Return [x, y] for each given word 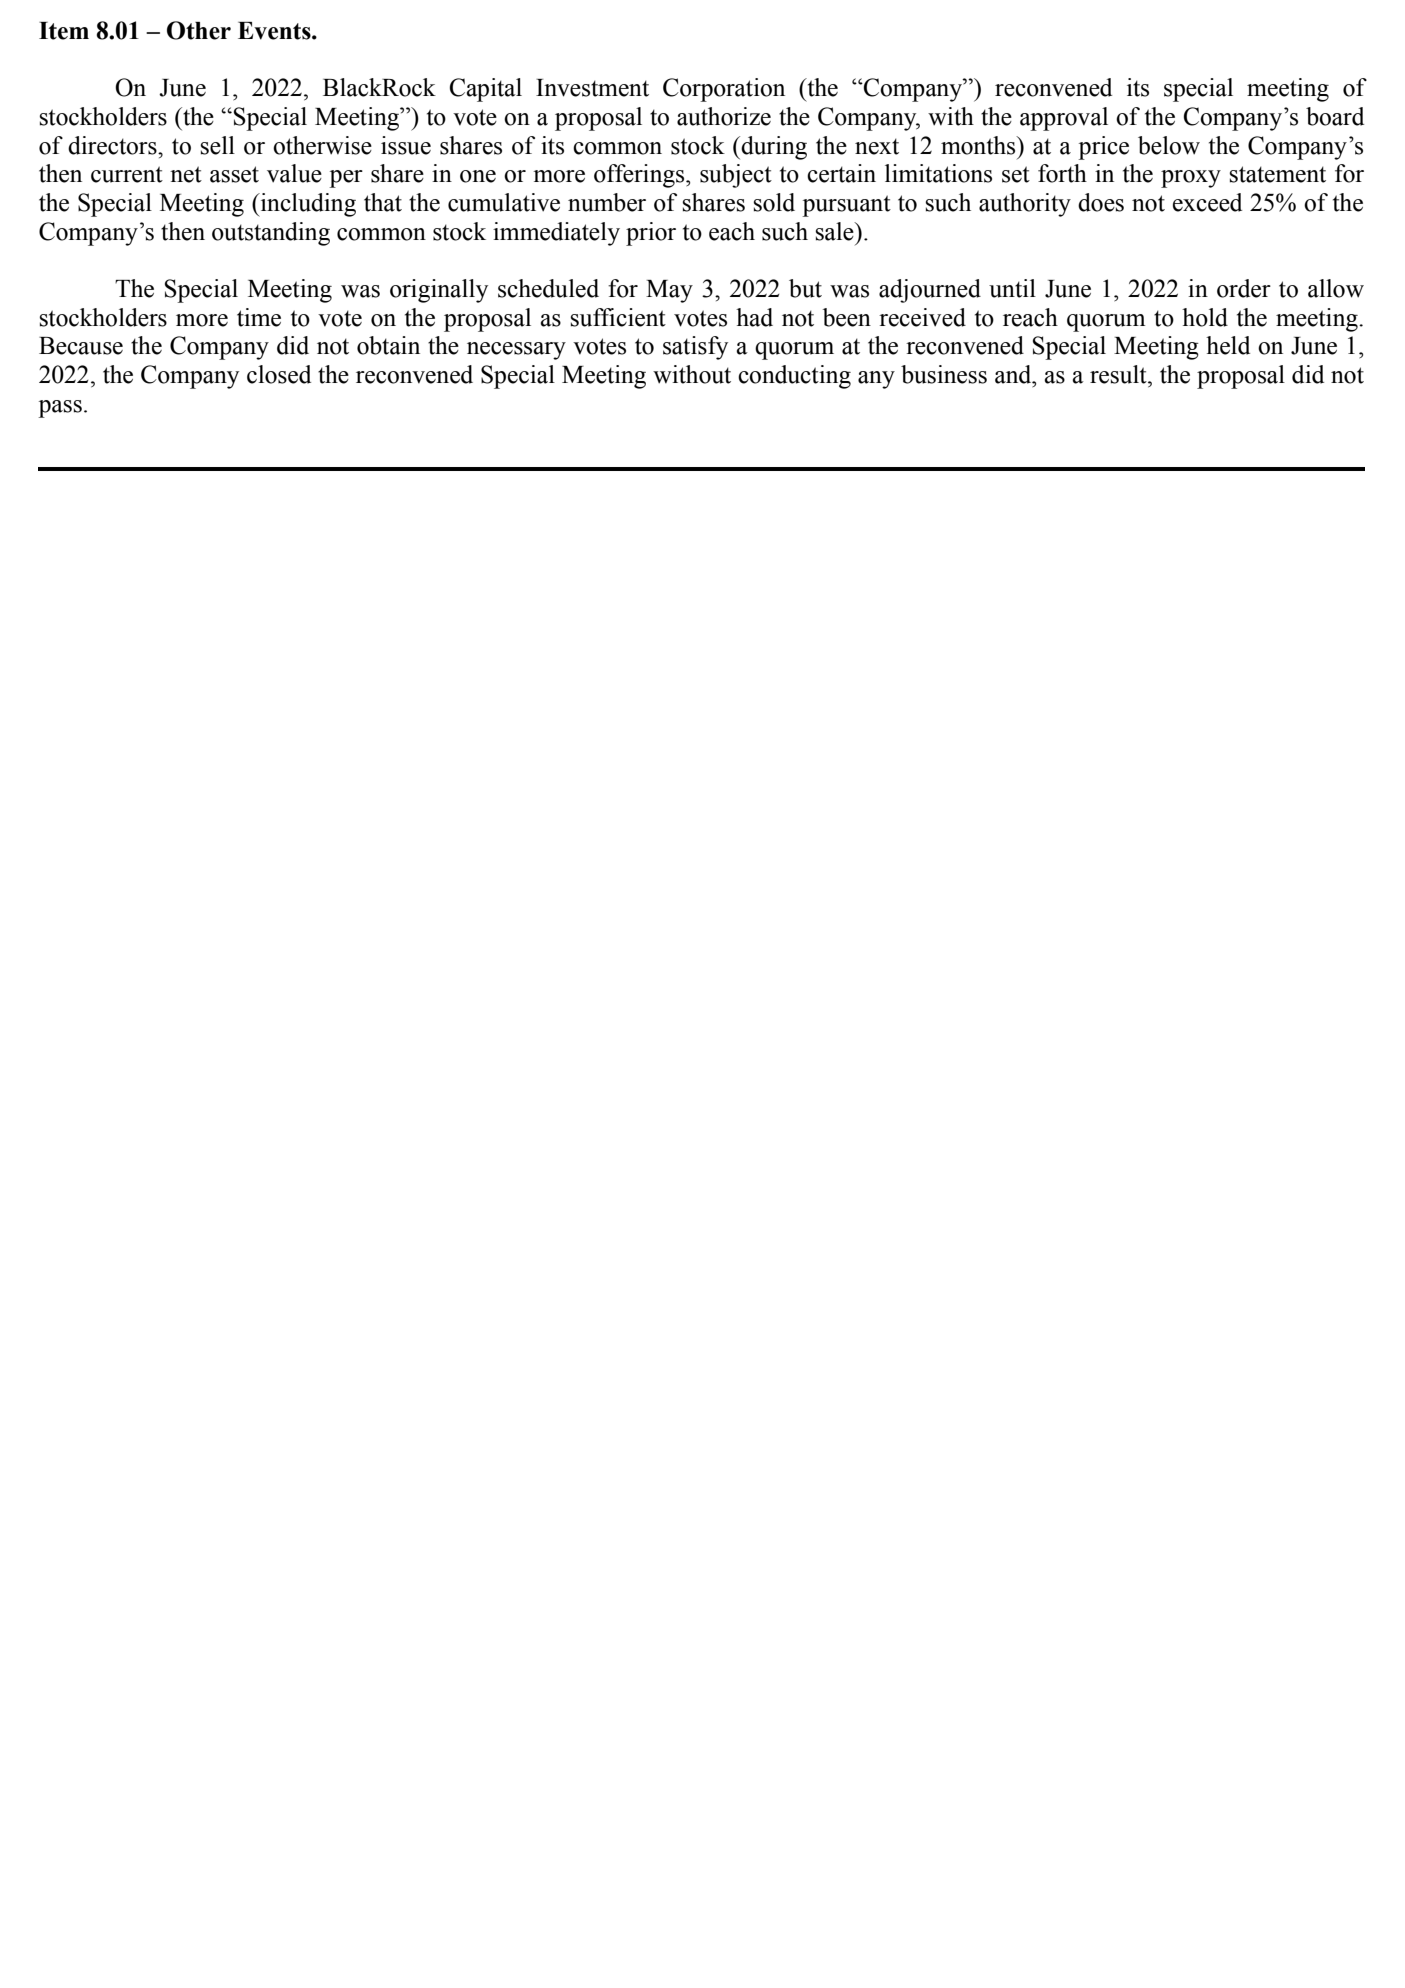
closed [279, 374]
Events [275, 31]
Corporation [724, 90]
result [1119, 374]
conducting [794, 377]
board [1335, 116]
